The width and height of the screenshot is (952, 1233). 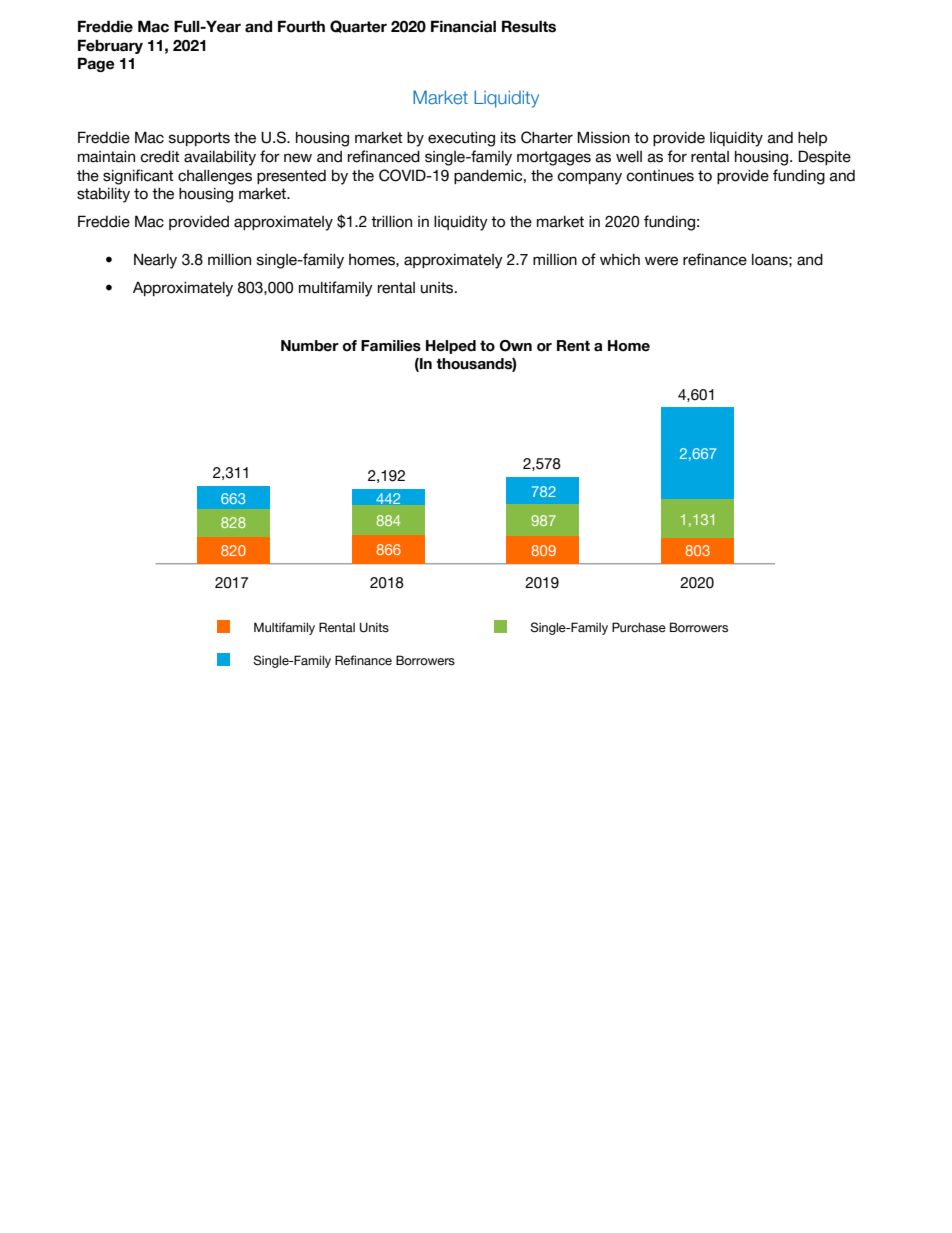 I want to click on Families, so click(x=391, y=346).
